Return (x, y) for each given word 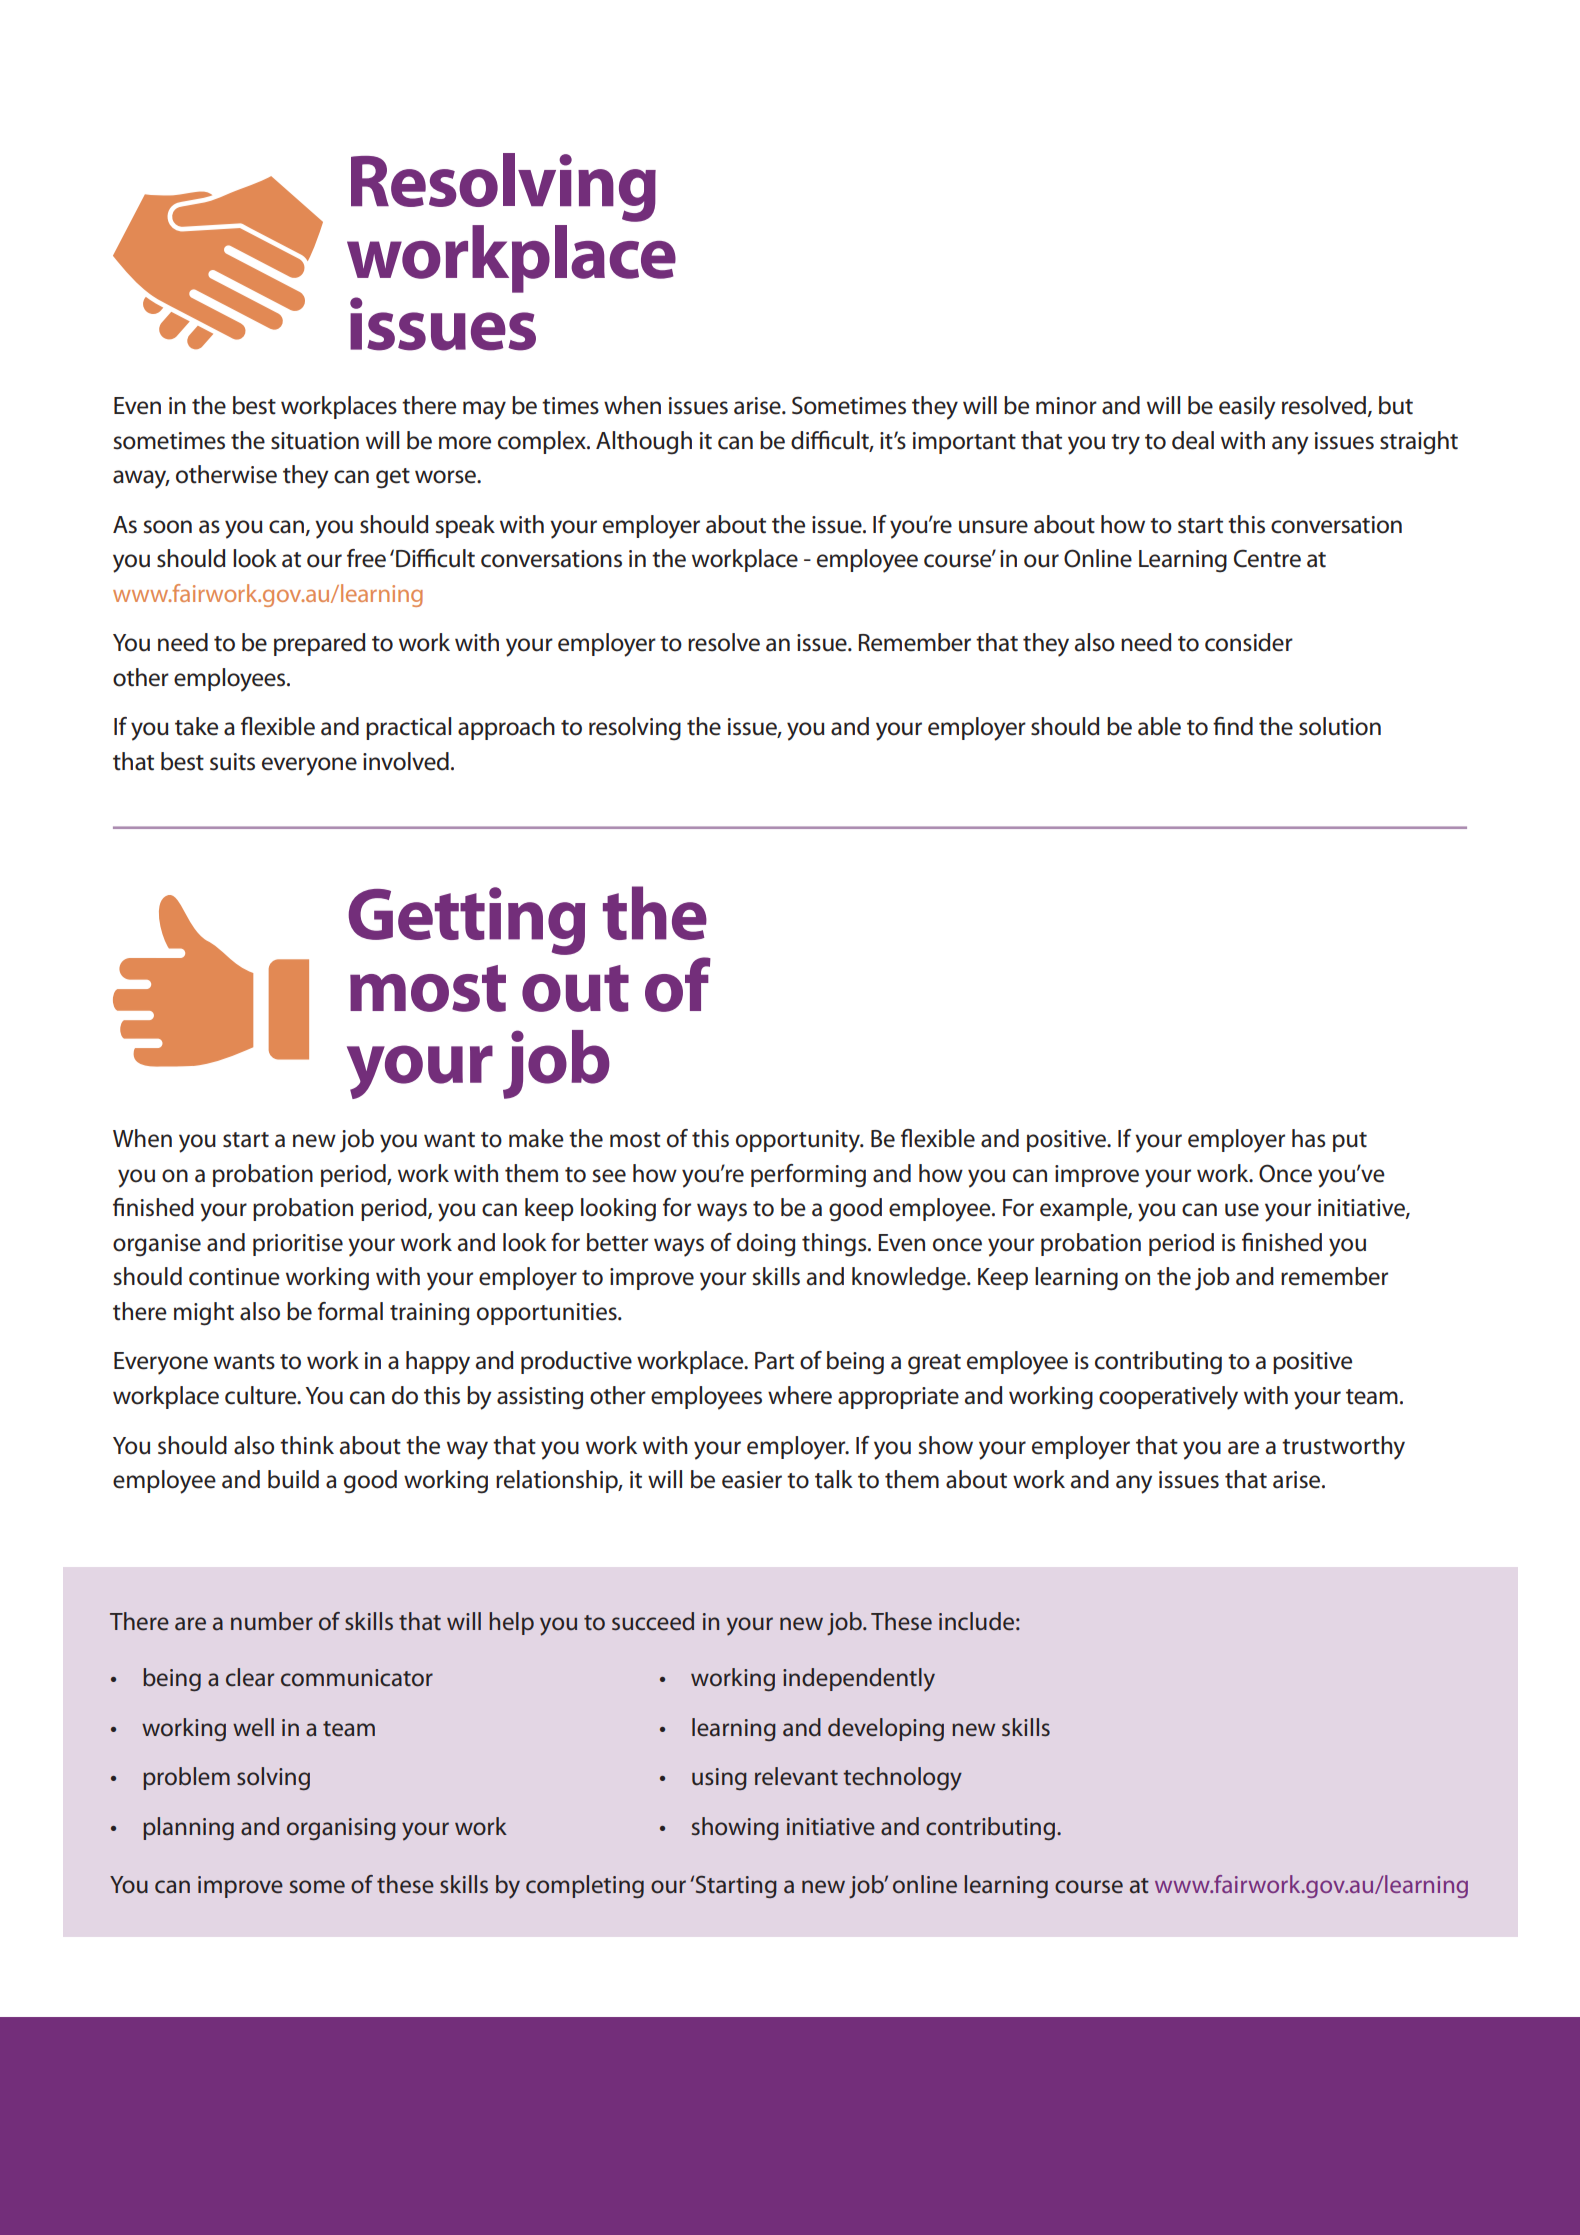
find (1233, 726)
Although (644, 443)
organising (341, 1829)
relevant (796, 1776)
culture (262, 1395)
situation (315, 441)
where (800, 1395)
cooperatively (1168, 1398)
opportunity (799, 1141)
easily (1247, 408)
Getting (466, 921)
